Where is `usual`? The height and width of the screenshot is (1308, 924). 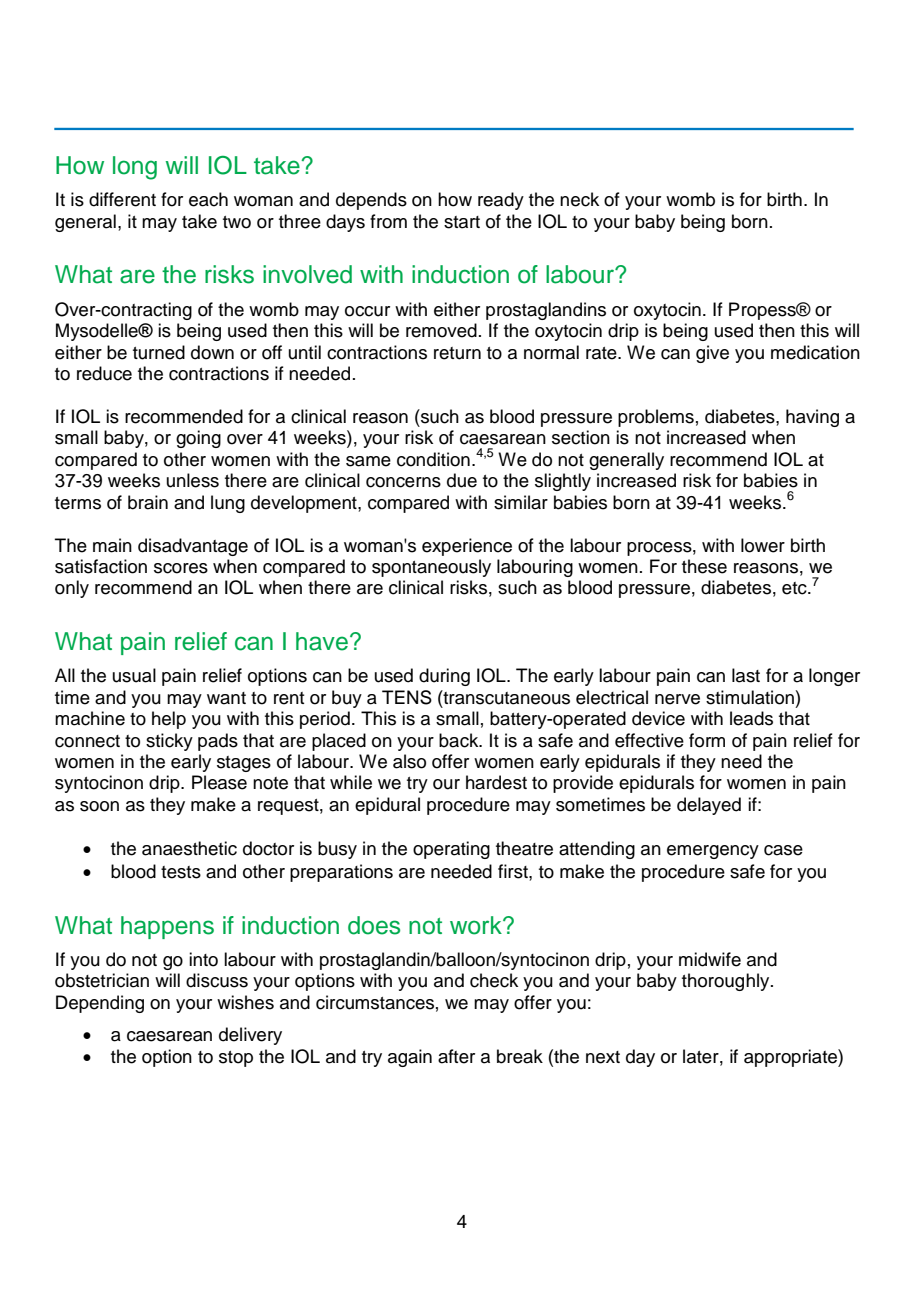
usual is located at coordinates (134, 675).
